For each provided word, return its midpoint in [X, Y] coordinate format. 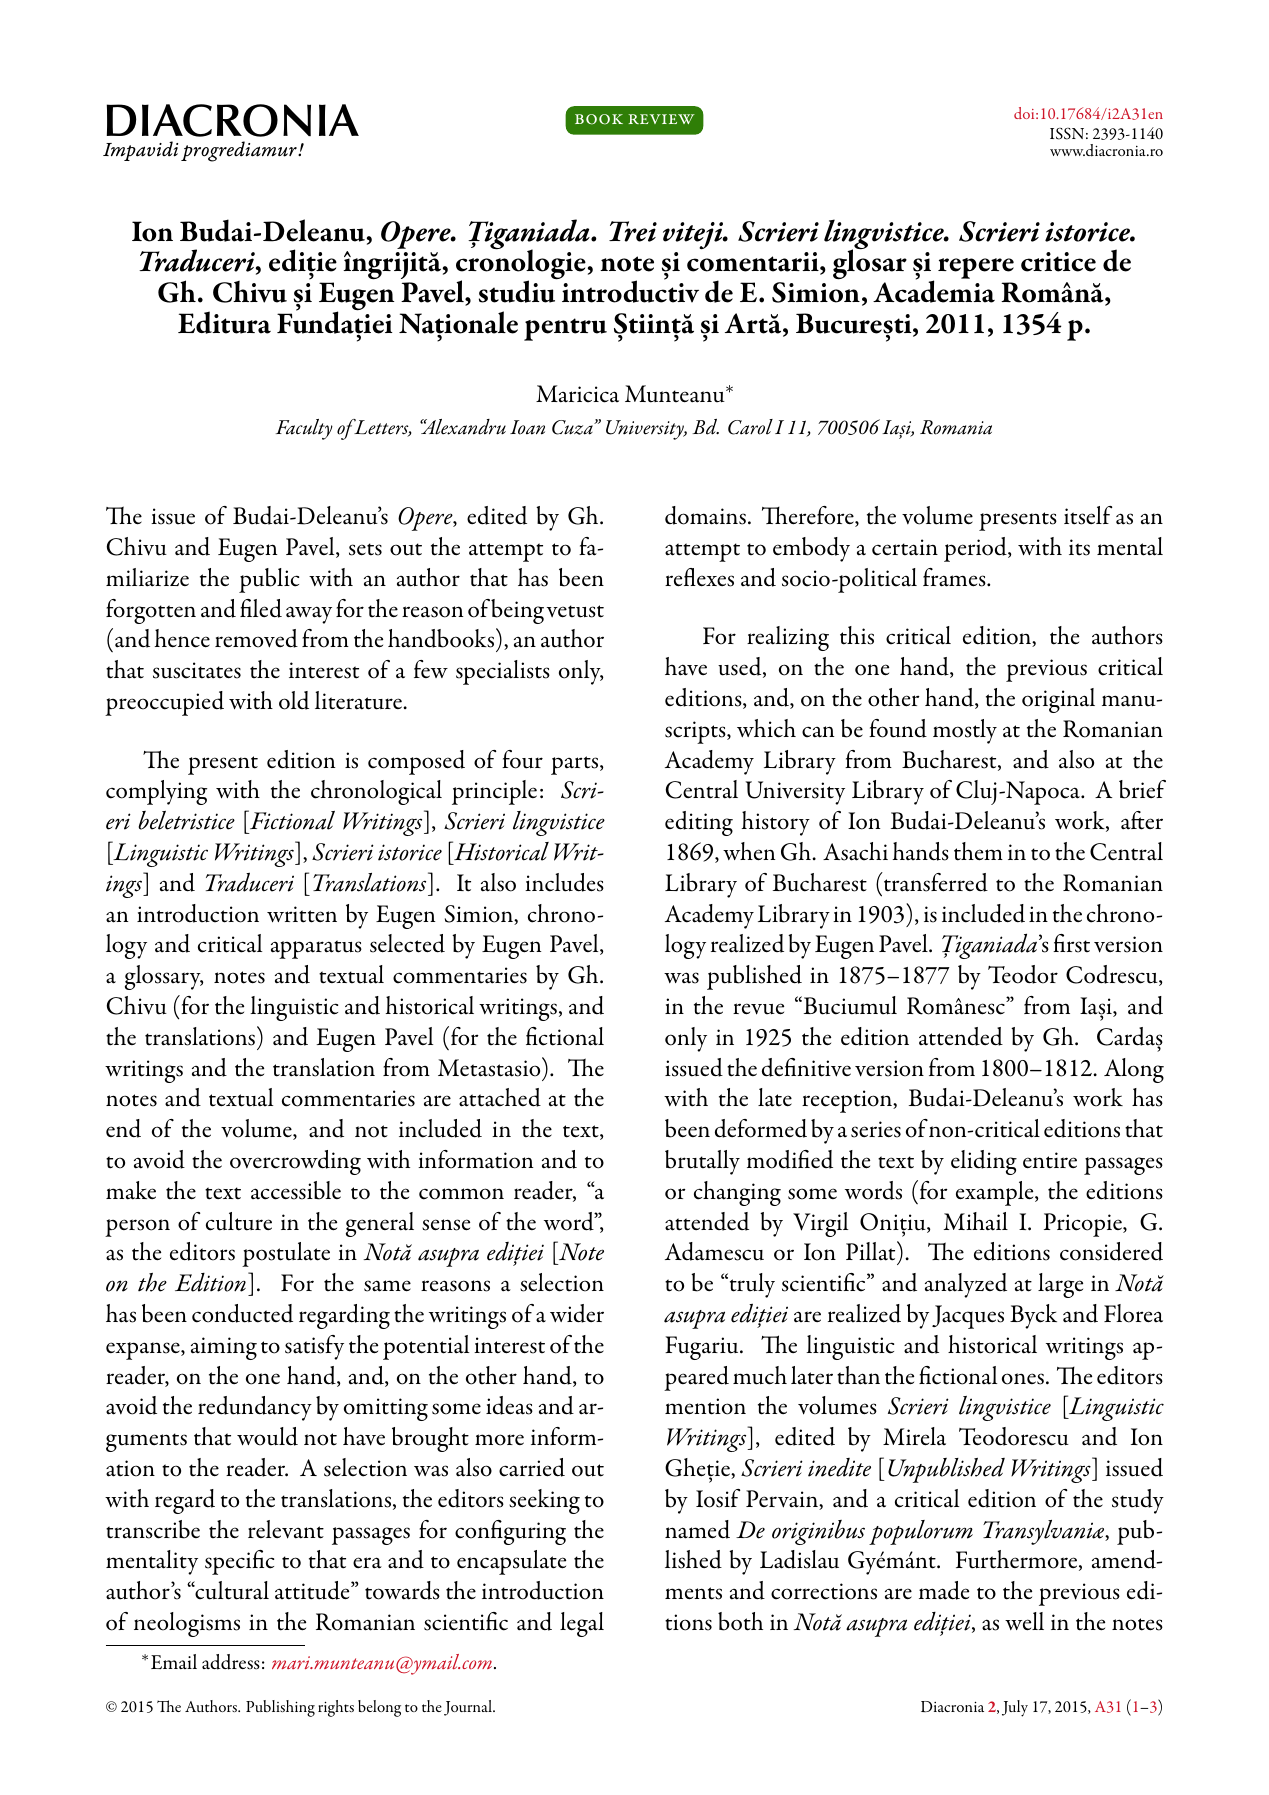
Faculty [304, 429]
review [661, 119]
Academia [934, 290]
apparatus [316, 949]
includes [564, 882]
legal [582, 1624]
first [1071, 943]
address [231, 1662]
